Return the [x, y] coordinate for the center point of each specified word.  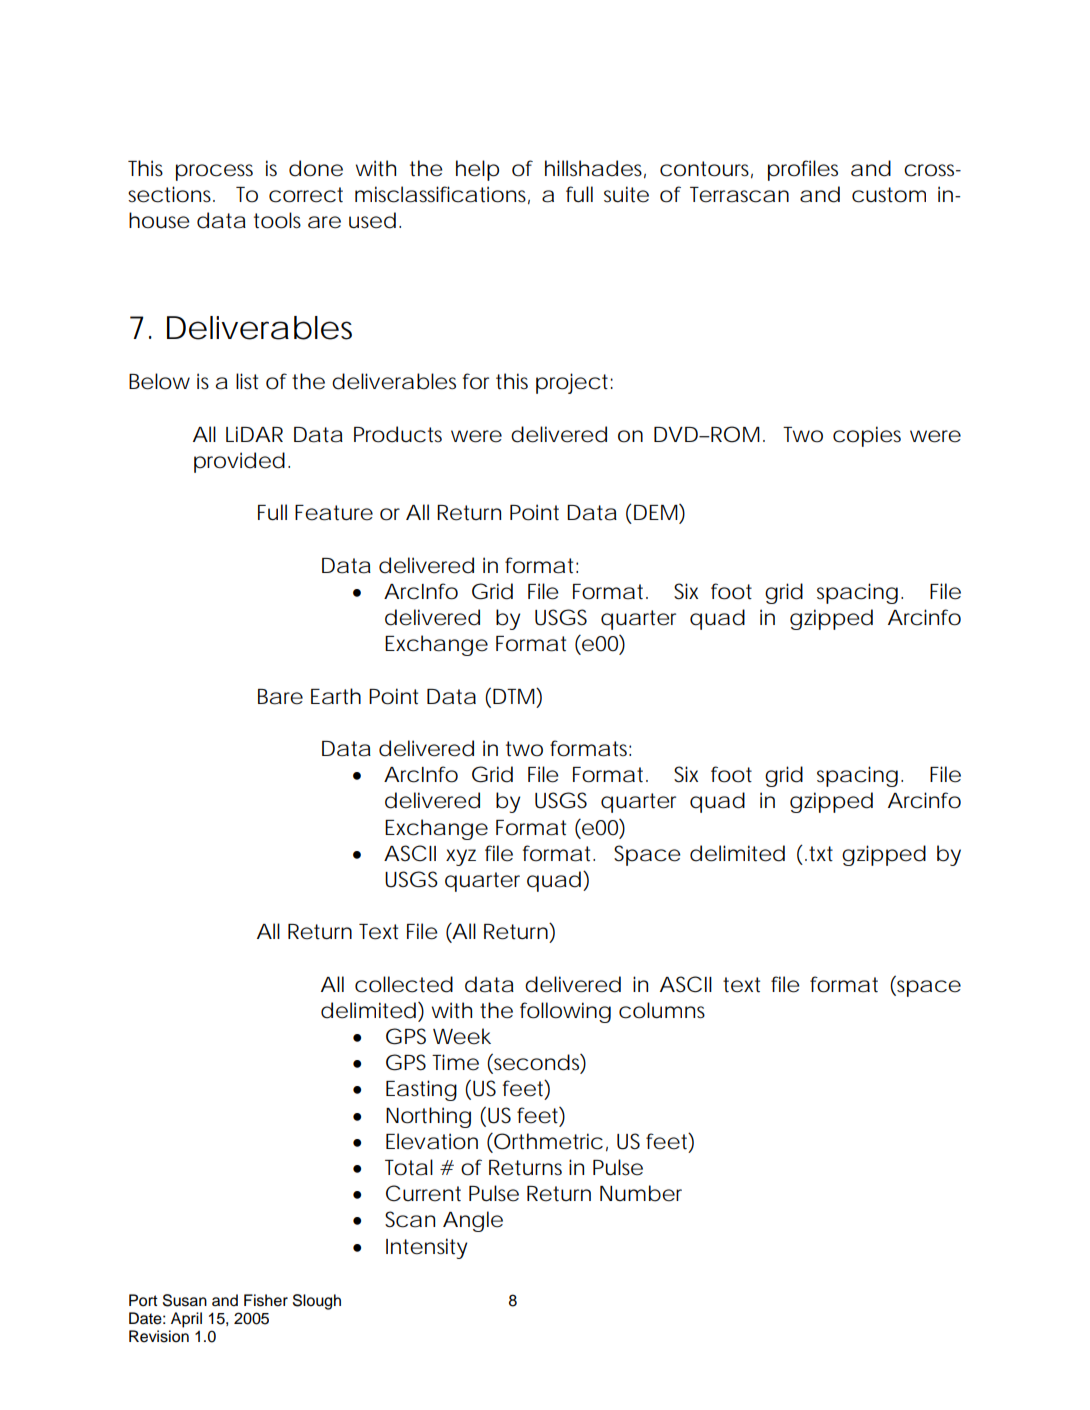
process [214, 172]
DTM [515, 695]
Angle [473, 1221]
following [565, 1012]
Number [641, 1193]
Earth [336, 696]
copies [867, 436]
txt [821, 854]
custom [889, 195]
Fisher [266, 1300]
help [477, 170]
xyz [461, 857]
